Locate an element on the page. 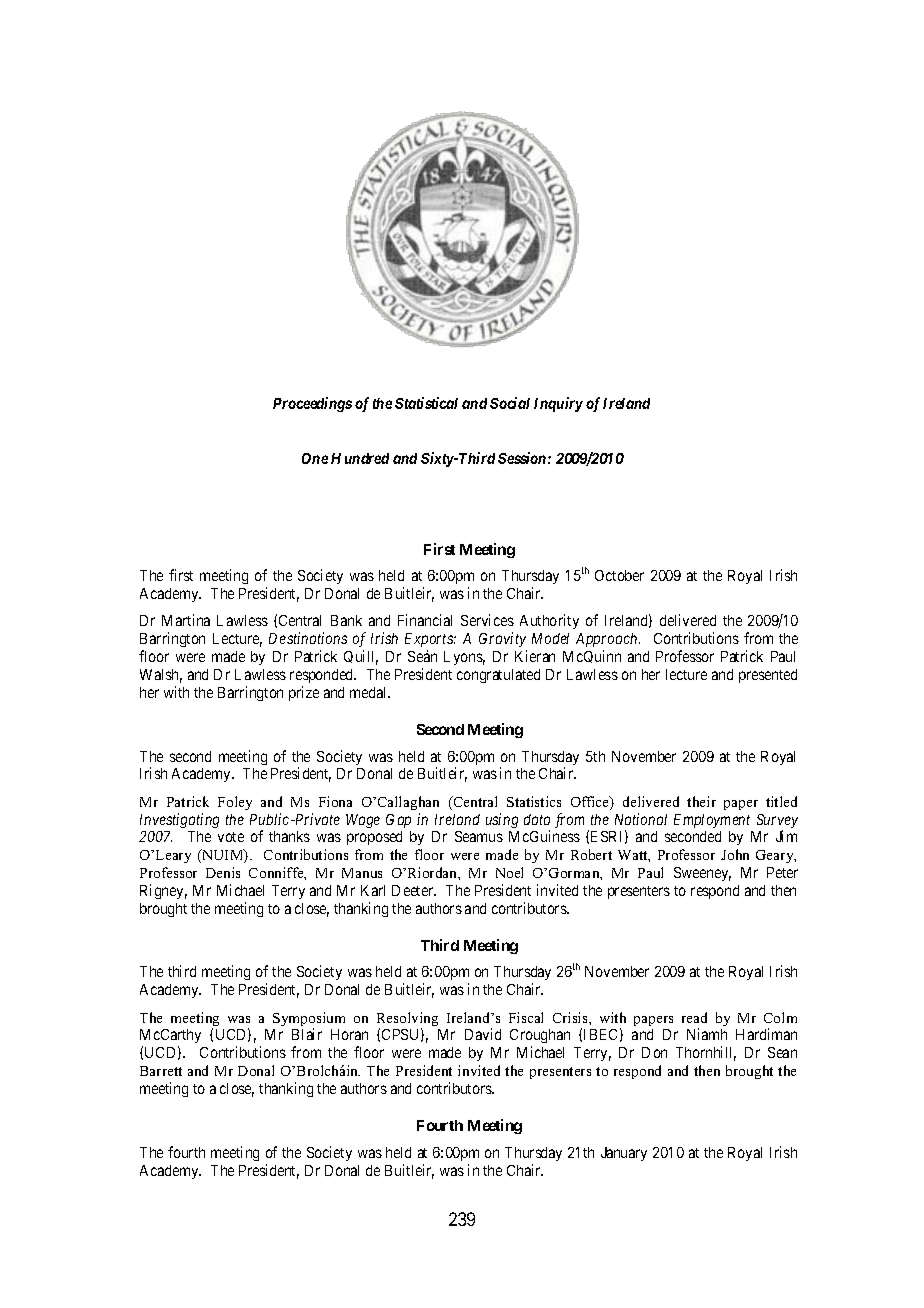 The height and width of the document is (1308, 924). Inquiry is located at coordinates (558, 404).
